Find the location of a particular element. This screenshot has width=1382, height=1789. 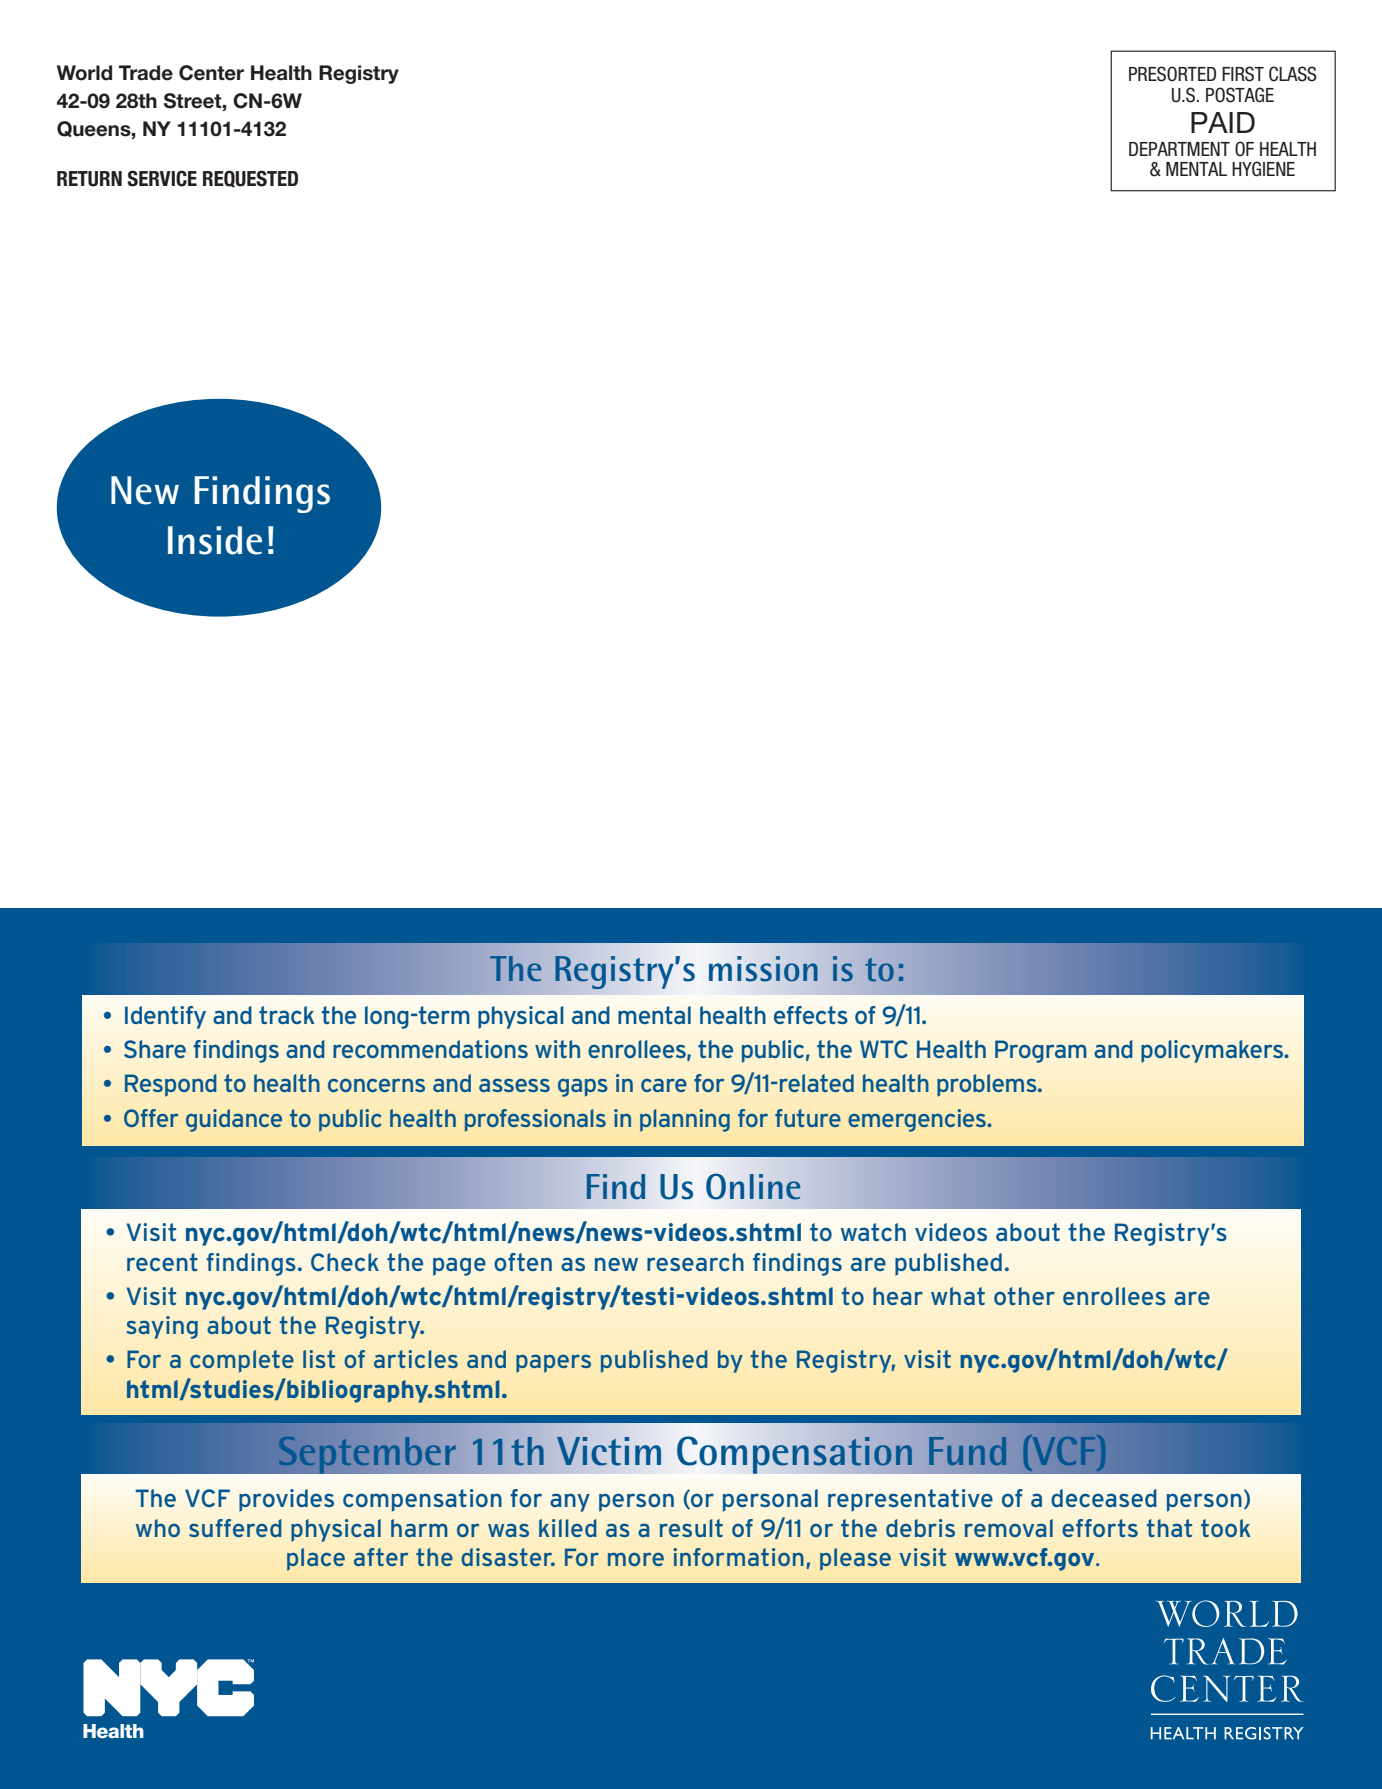

suffered is located at coordinates (235, 1528).
